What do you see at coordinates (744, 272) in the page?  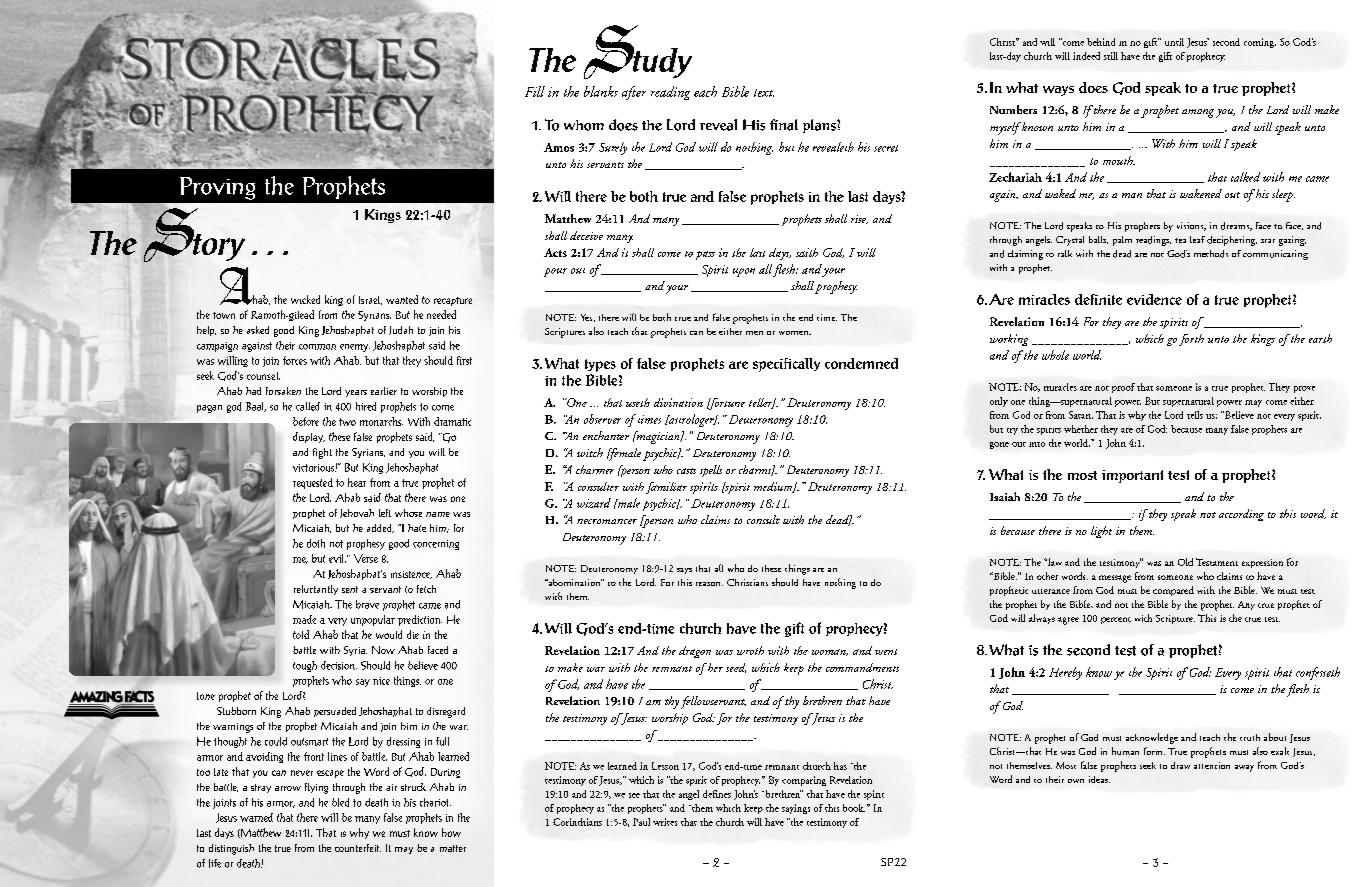 I see `upon` at bounding box center [744, 272].
